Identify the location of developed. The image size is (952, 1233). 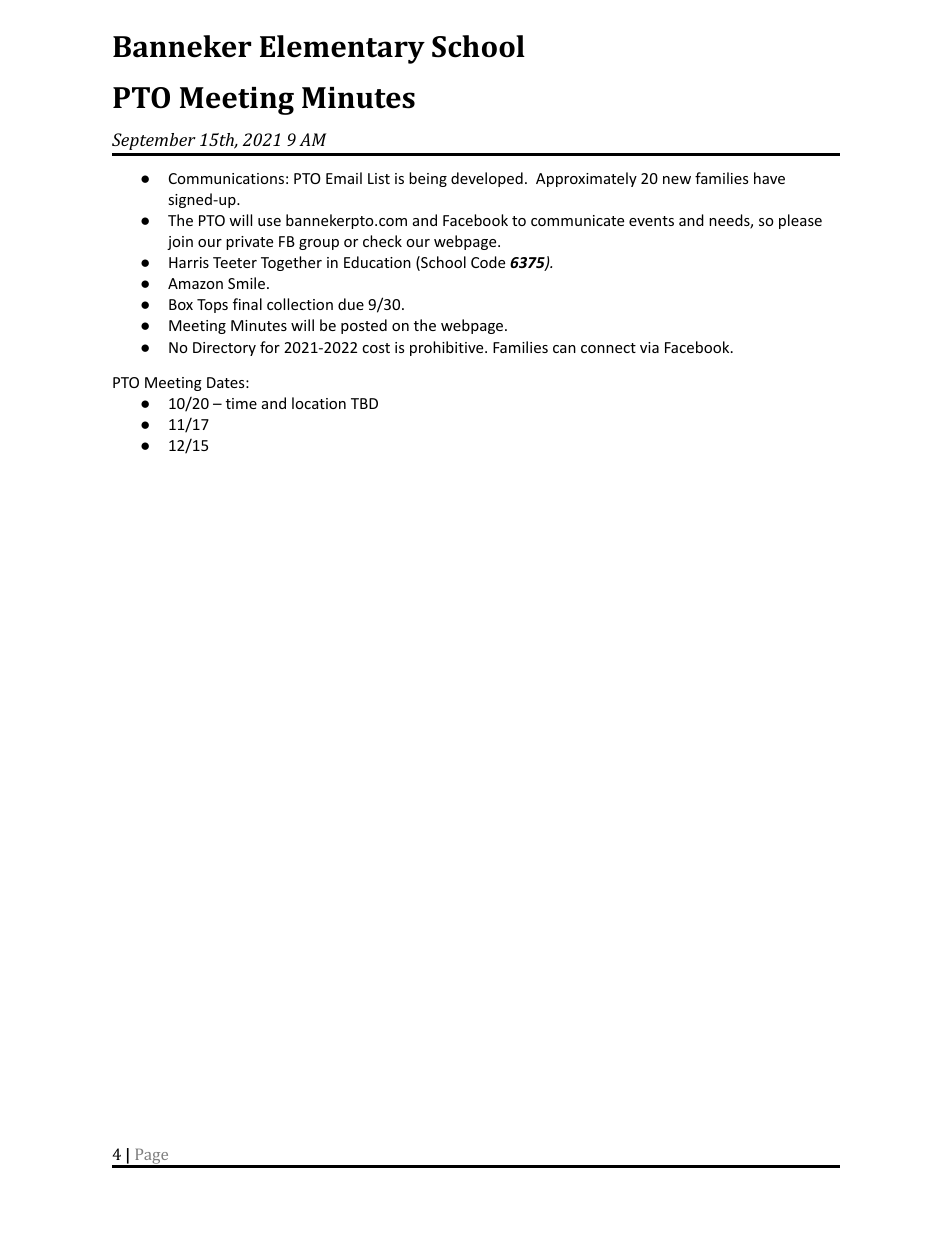
(487, 179).
